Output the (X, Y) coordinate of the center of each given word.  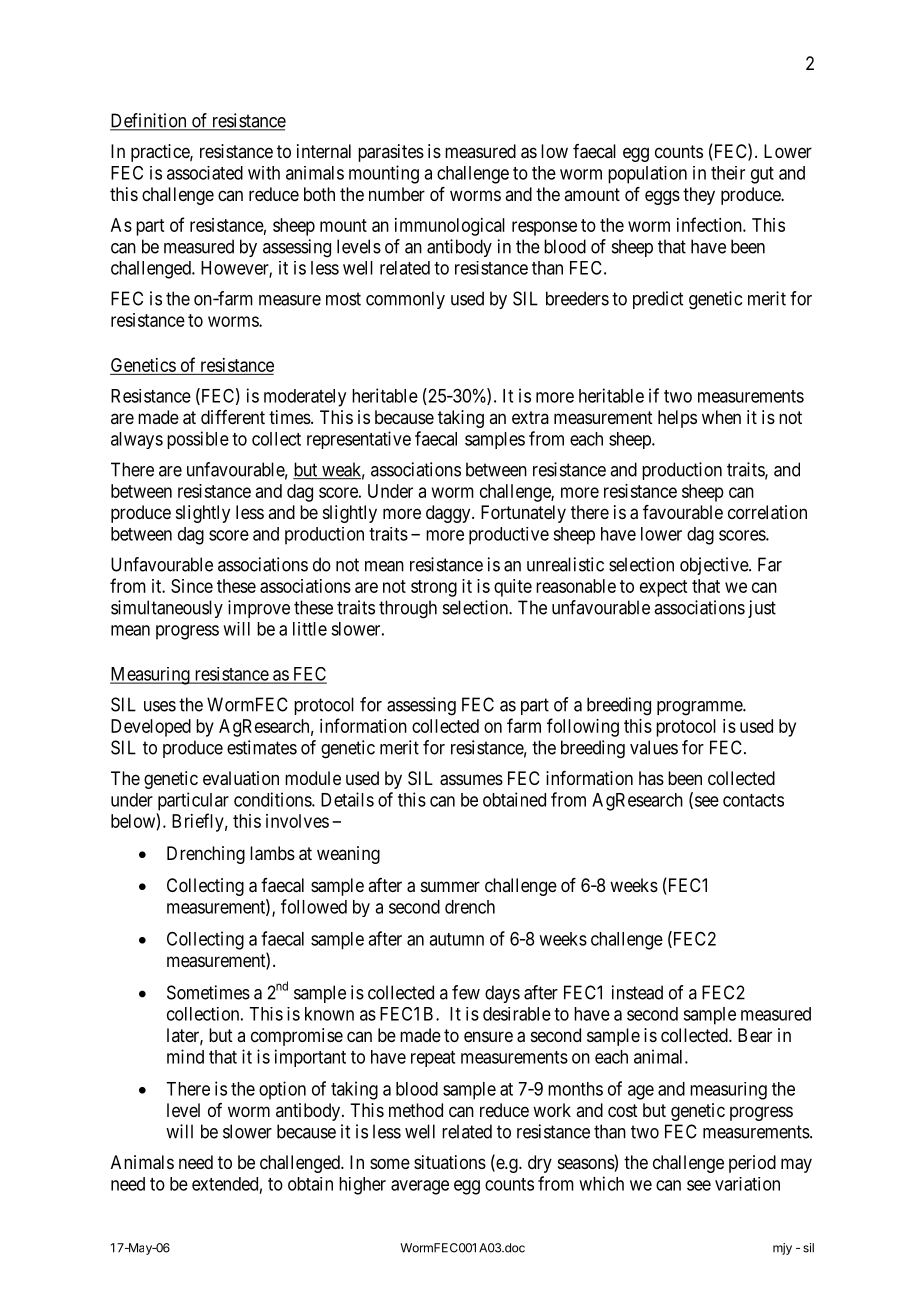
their (728, 173)
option (282, 1090)
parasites (391, 153)
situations (450, 1162)
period (752, 1164)
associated (205, 173)
